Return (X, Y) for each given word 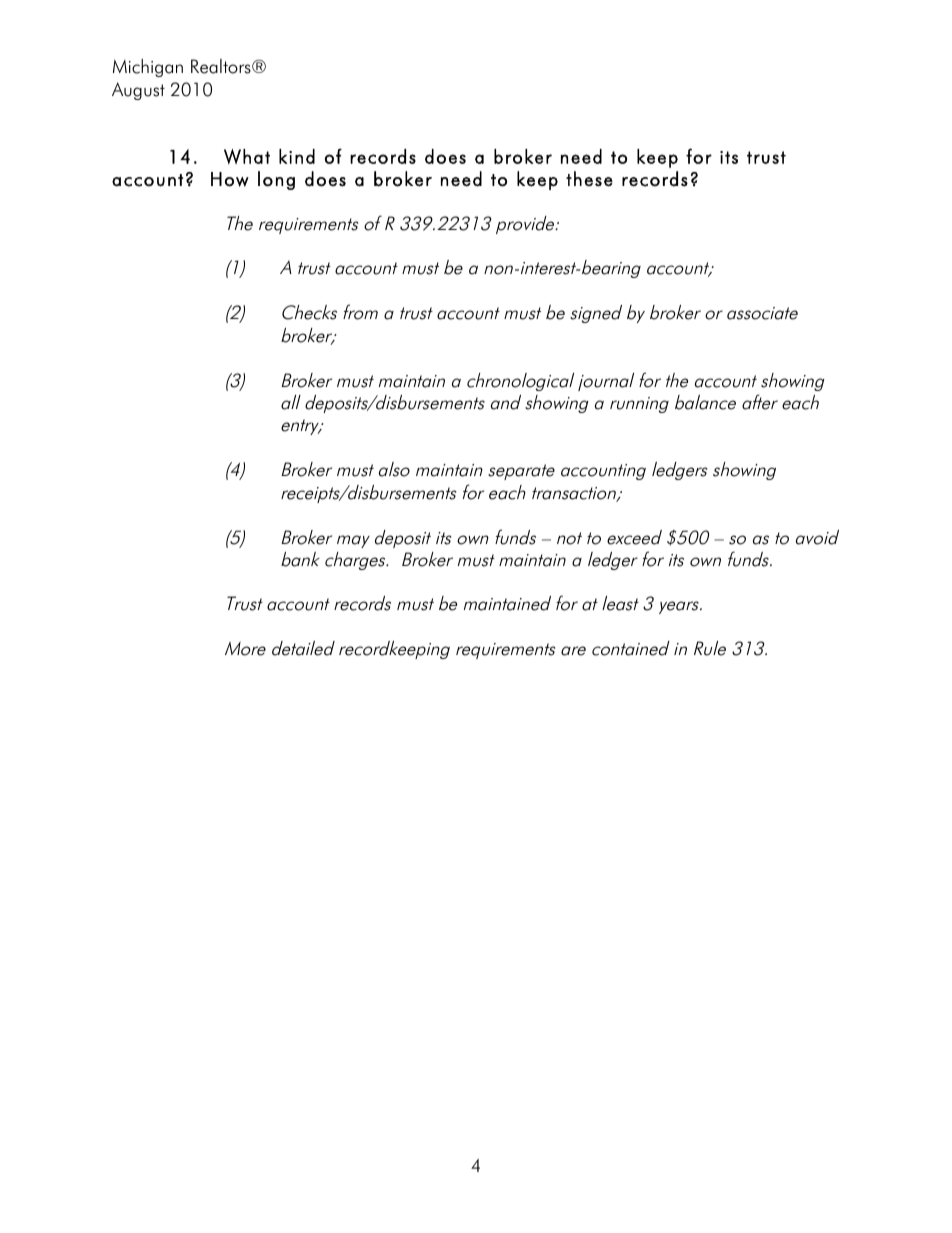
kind (297, 156)
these (589, 179)
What (247, 156)
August (138, 91)
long (276, 180)
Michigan (148, 68)
